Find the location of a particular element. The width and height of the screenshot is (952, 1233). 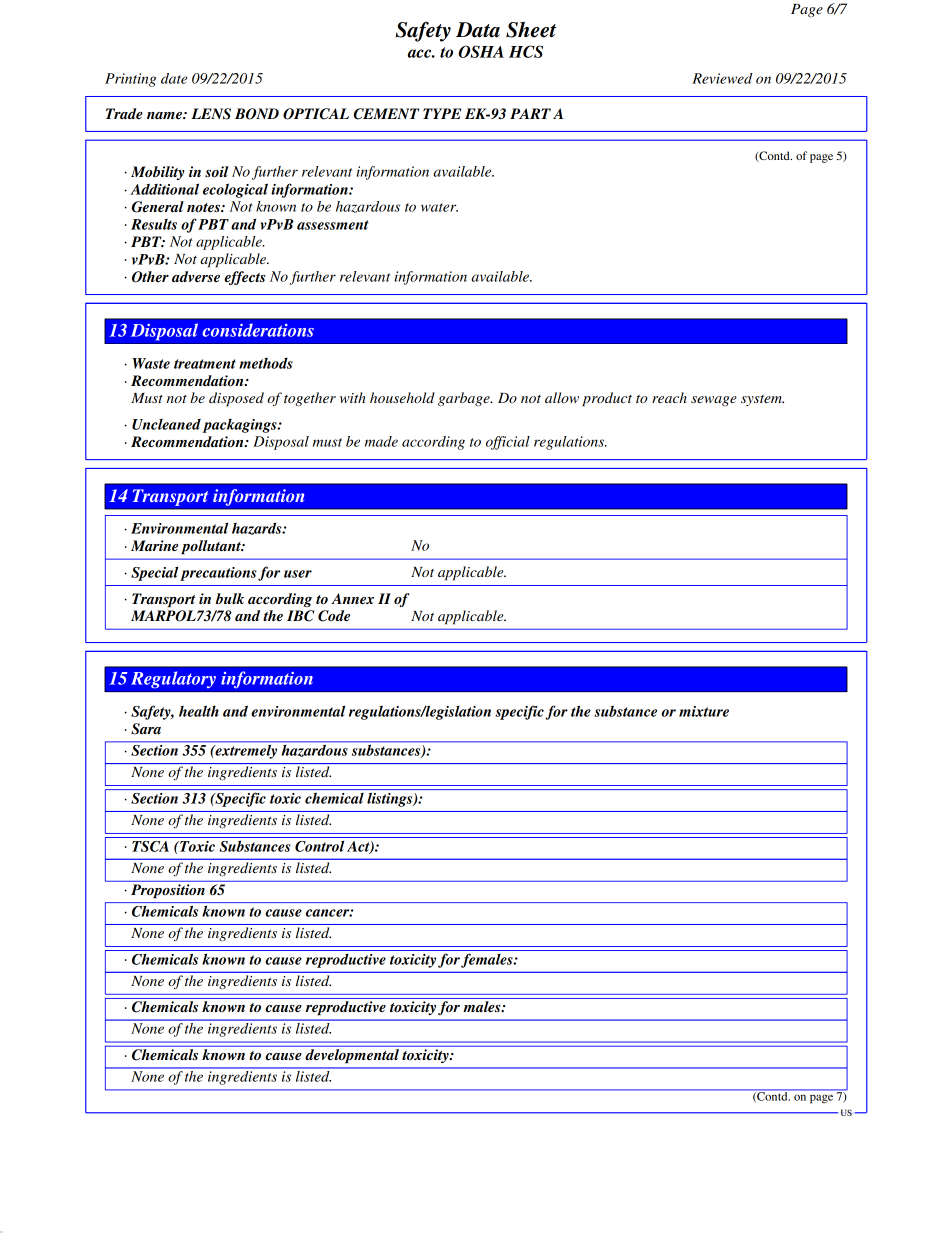

Regulatory is located at coordinates (173, 680).
